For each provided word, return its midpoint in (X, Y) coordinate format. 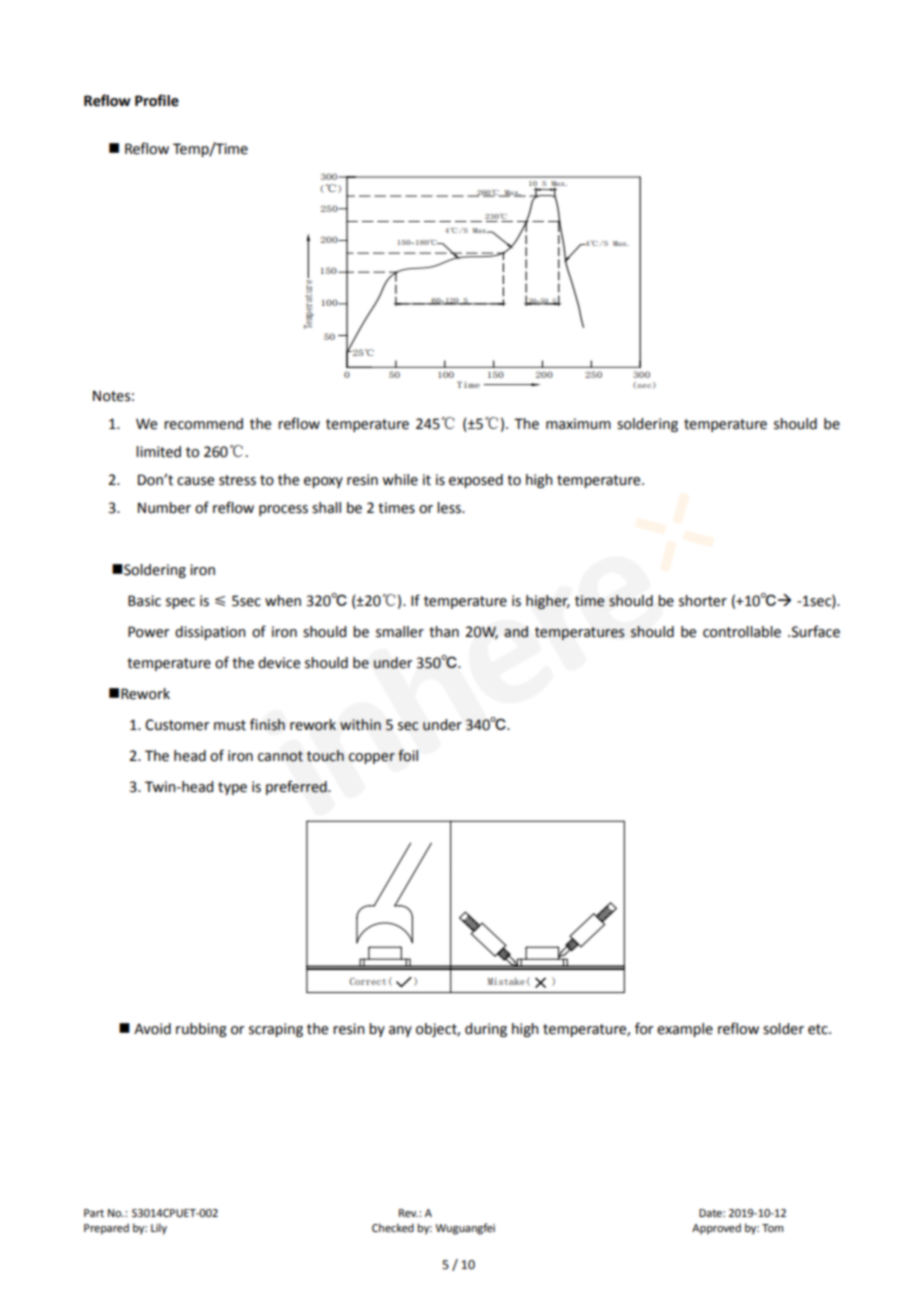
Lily (159, 1229)
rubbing (201, 1030)
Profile (157, 100)
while (400, 480)
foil (408, 755)
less (450, 508)
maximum (578, 424)
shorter (703, 601)
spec (180, 603)
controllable (742, 632)
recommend (203, 424)
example (685, 1030)
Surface (814, 631)
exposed (476, 481)
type (232, 788)
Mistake (506, 981)
